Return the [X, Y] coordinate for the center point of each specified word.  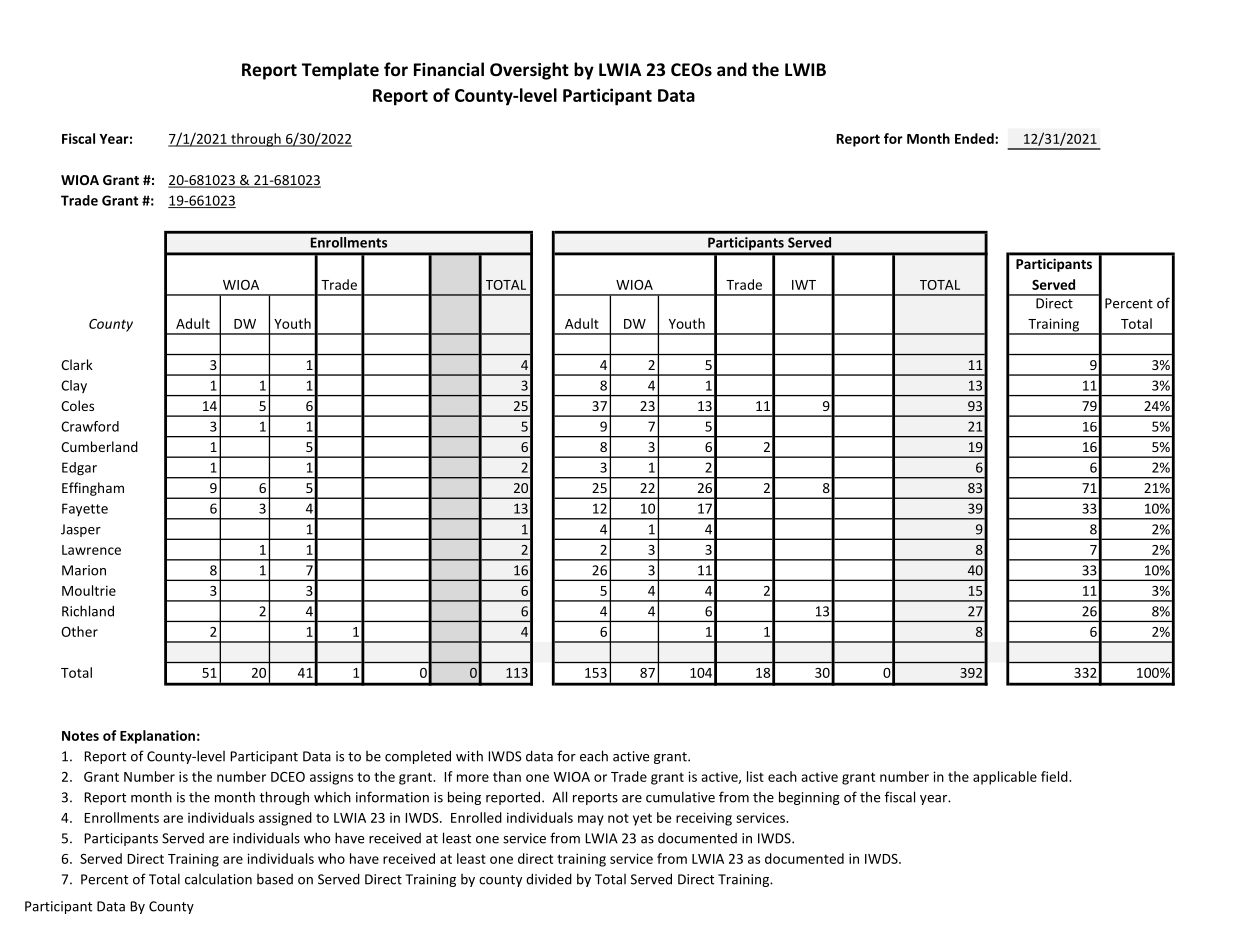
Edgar [79, 469]
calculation [218, 879]
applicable [1005, 778]
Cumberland [99, 446]
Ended [975, 138]
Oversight [529, 71]
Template [340, 71]
